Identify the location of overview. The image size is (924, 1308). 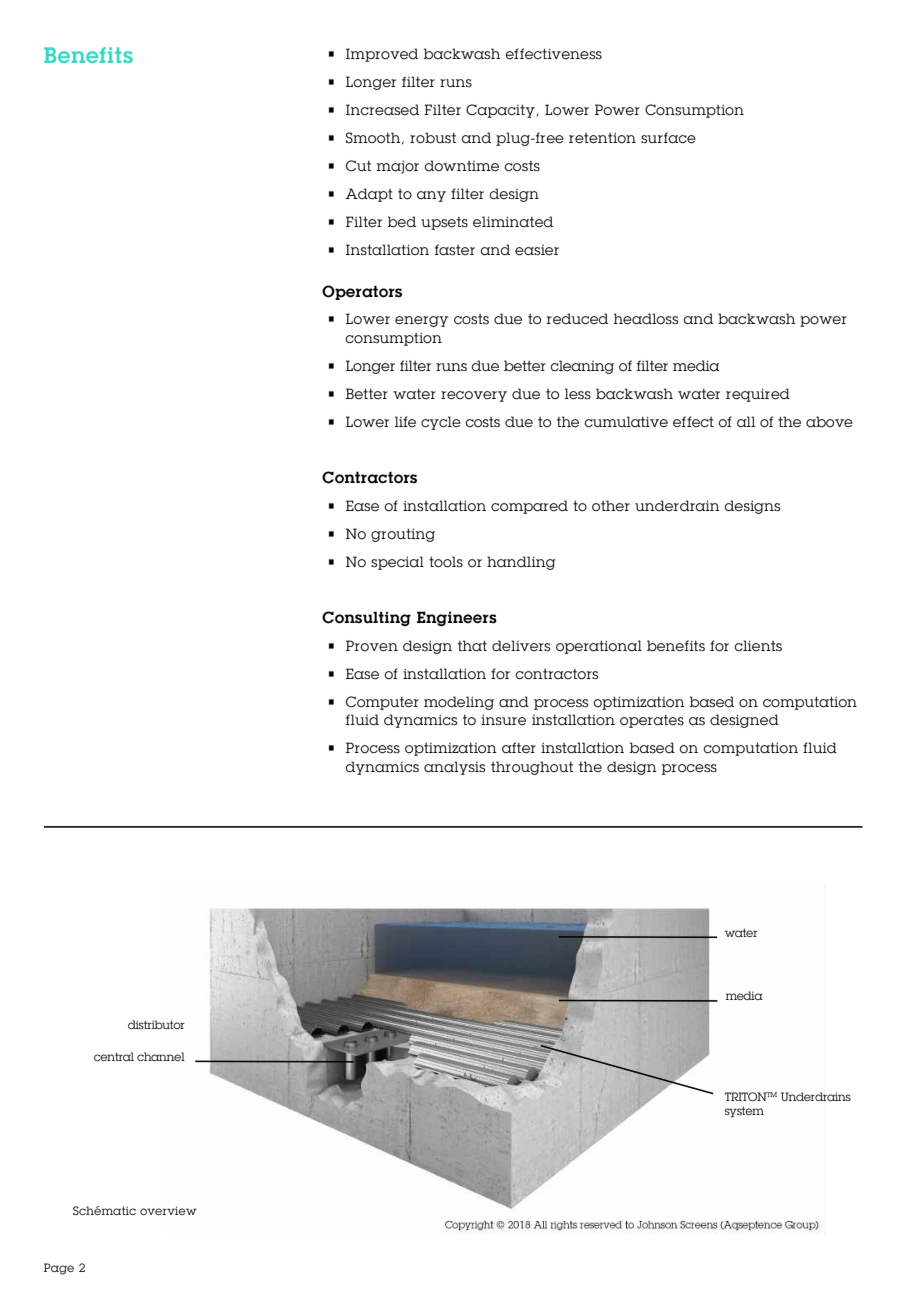
(168, 1210).
